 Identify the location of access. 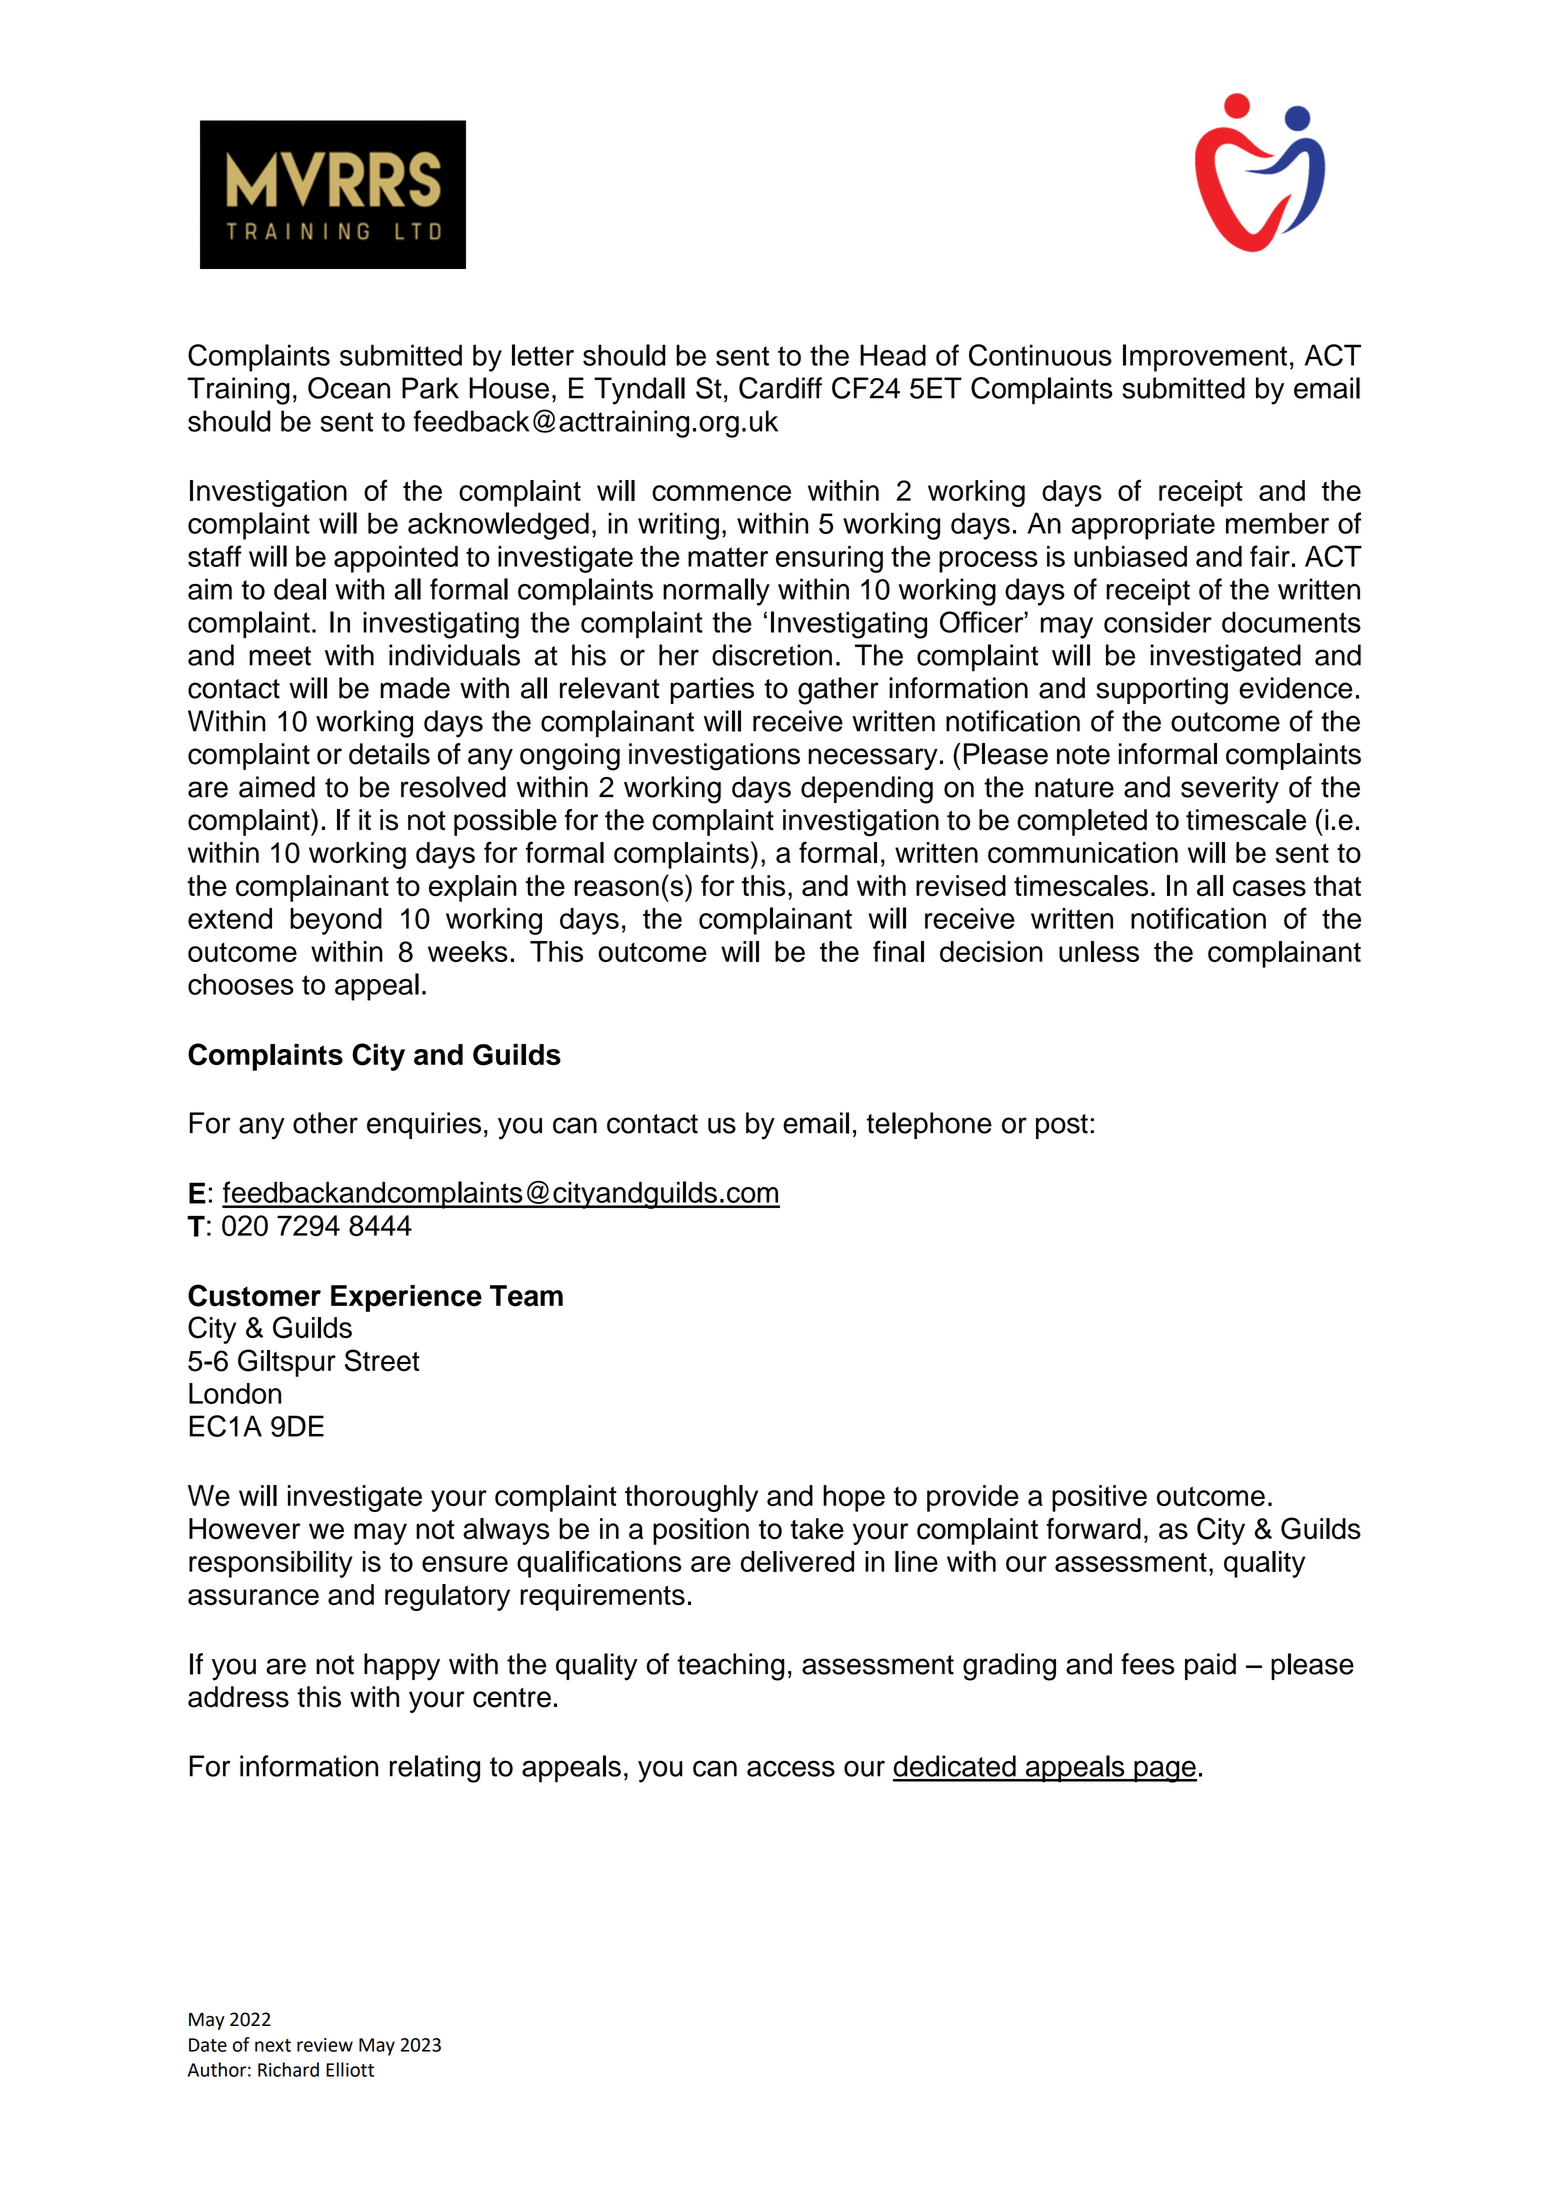
(791, 1768).
